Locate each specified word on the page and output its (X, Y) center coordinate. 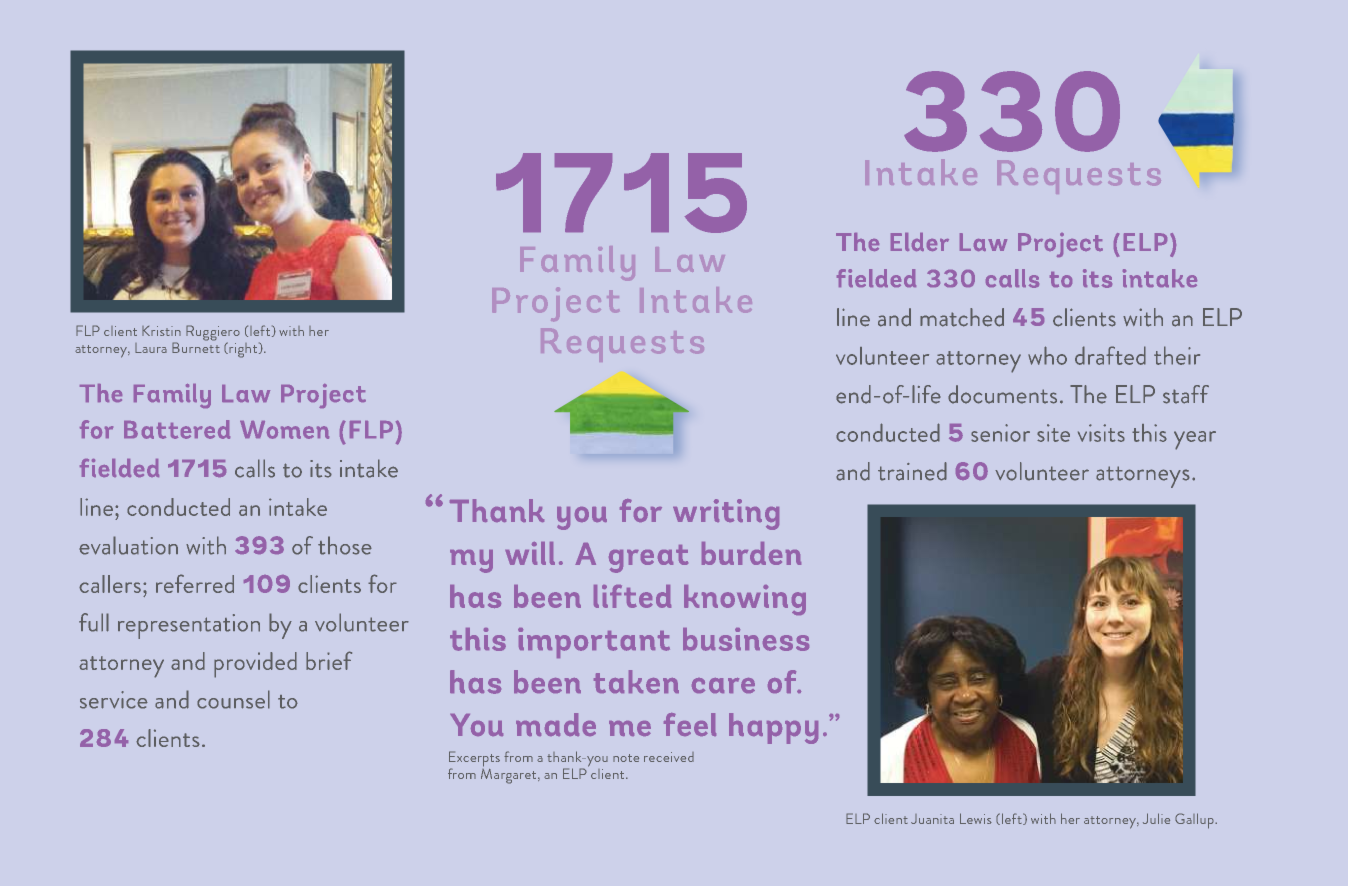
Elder (920, 242)
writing (726, 514)
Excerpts (474, 760)
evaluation (128, 545)
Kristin (161, 331)
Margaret (510, 775)
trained (912, 471)
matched (962, 317)
